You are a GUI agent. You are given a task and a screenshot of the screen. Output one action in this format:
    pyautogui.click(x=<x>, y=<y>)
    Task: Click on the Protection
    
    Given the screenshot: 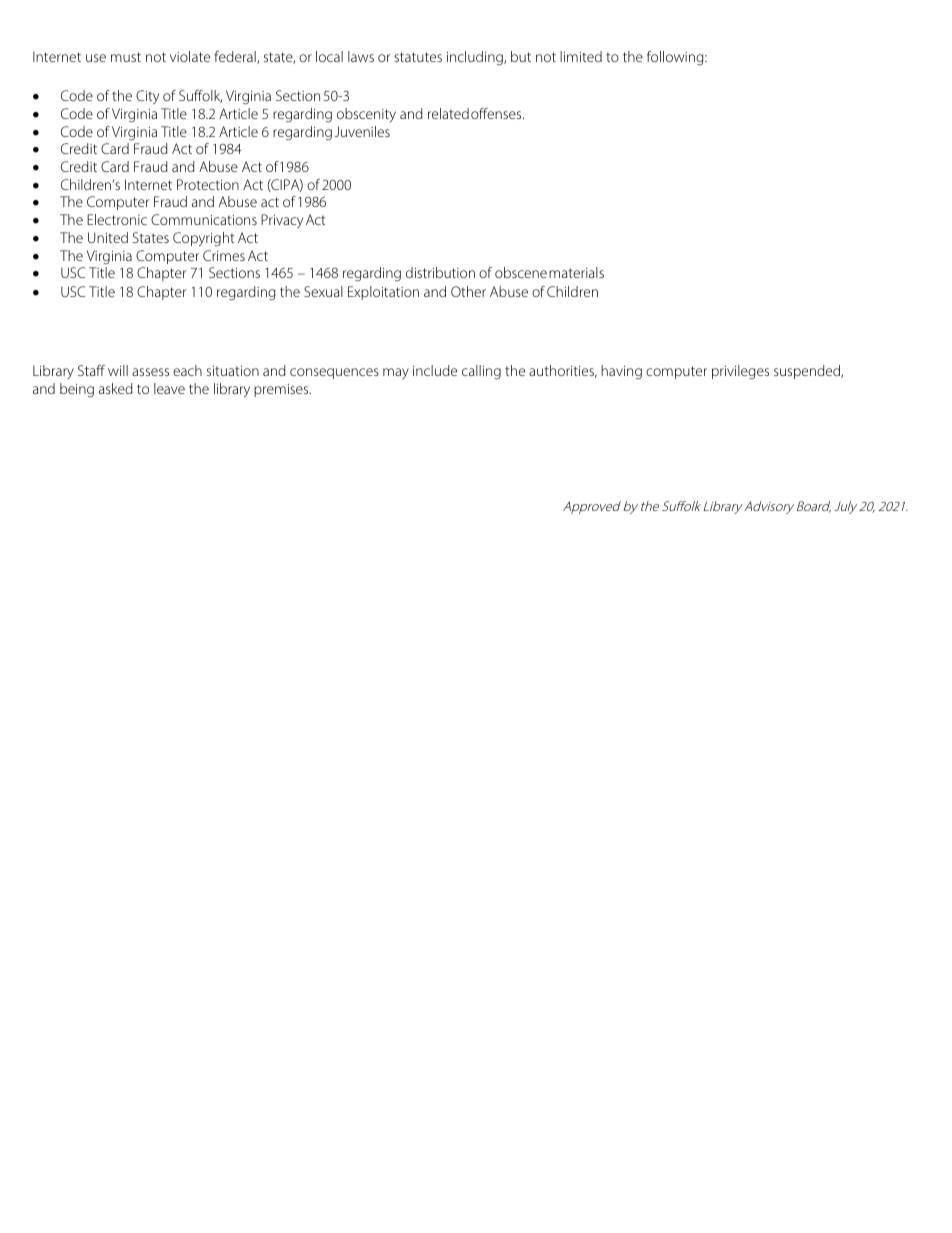 What is the action you would take?
    pyautogui.click(x=208, y=184)
